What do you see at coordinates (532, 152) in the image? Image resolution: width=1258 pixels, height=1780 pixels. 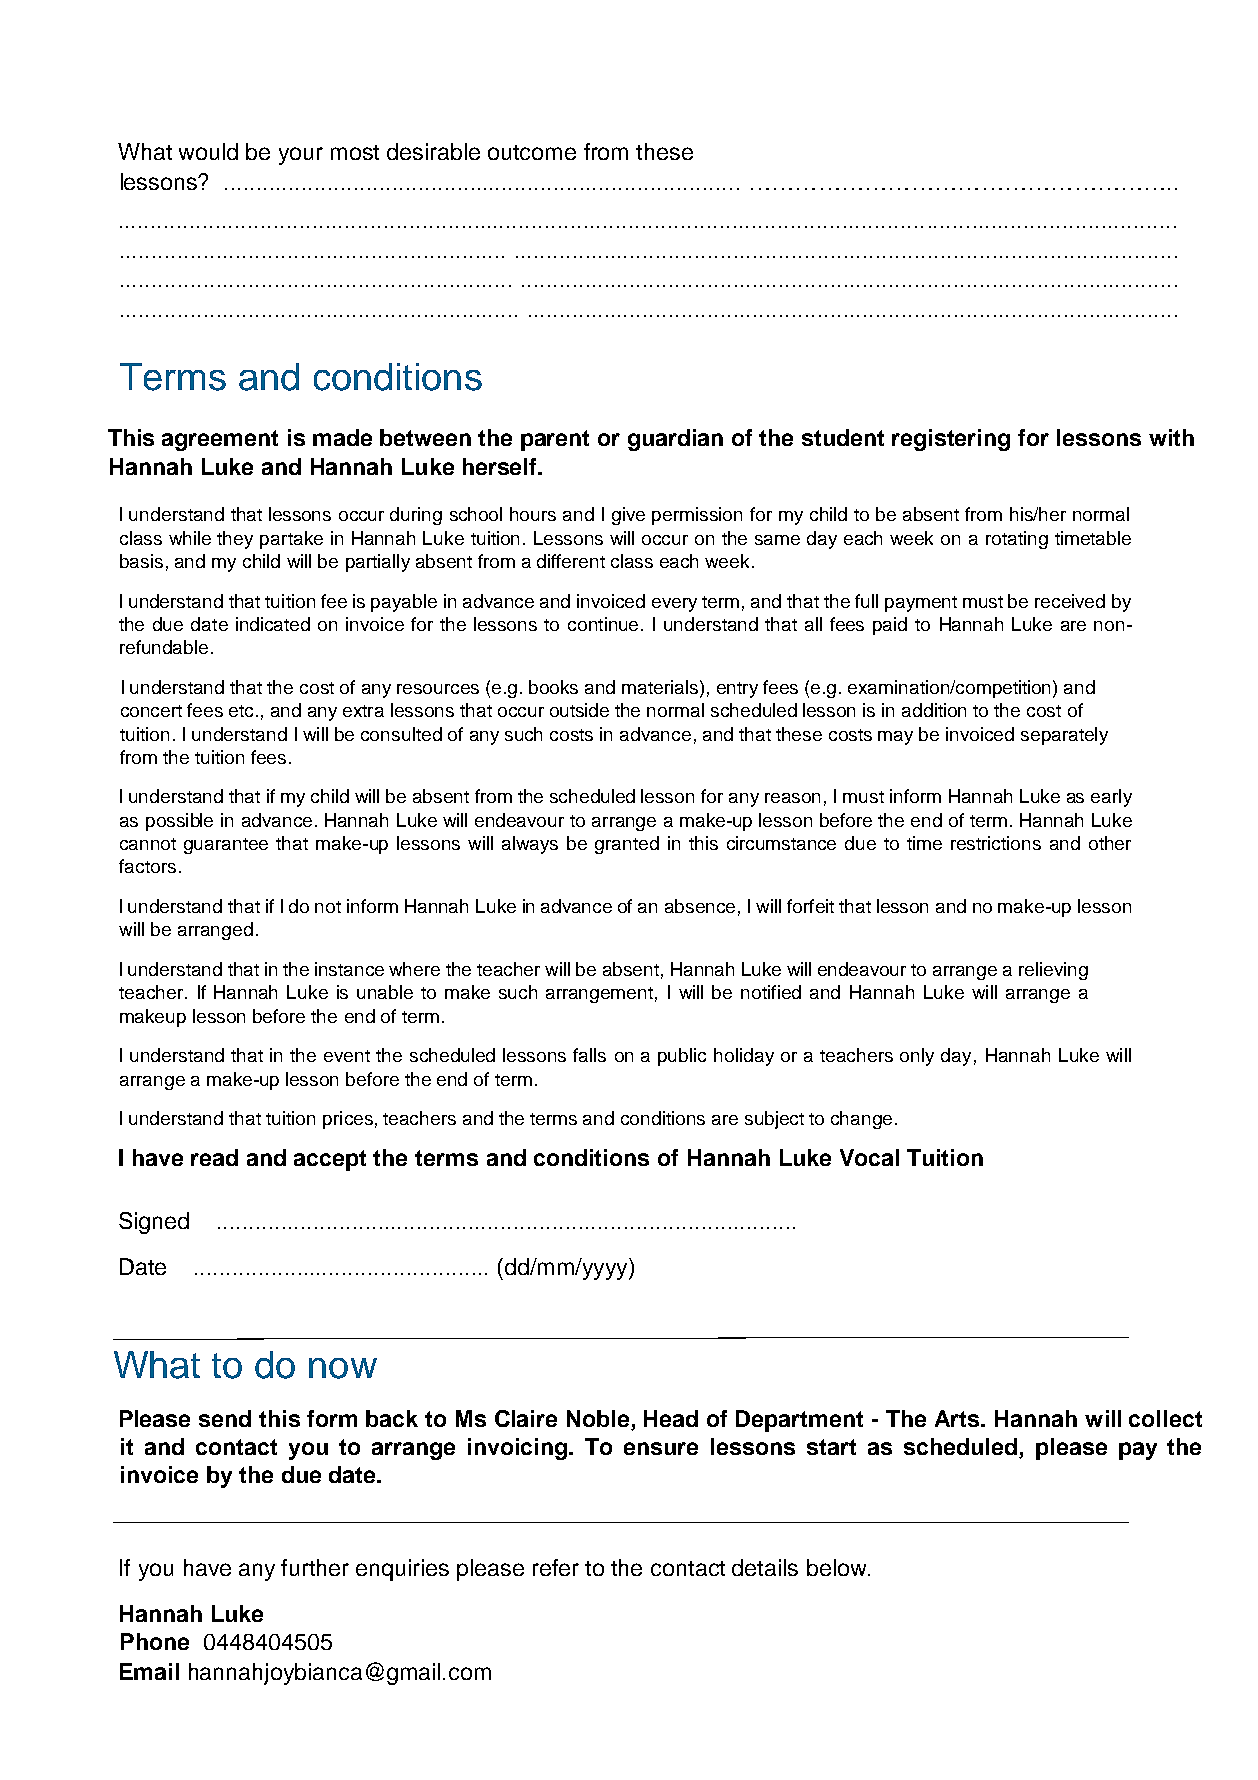 I see `outcome` at bounding box center [532, 152].
